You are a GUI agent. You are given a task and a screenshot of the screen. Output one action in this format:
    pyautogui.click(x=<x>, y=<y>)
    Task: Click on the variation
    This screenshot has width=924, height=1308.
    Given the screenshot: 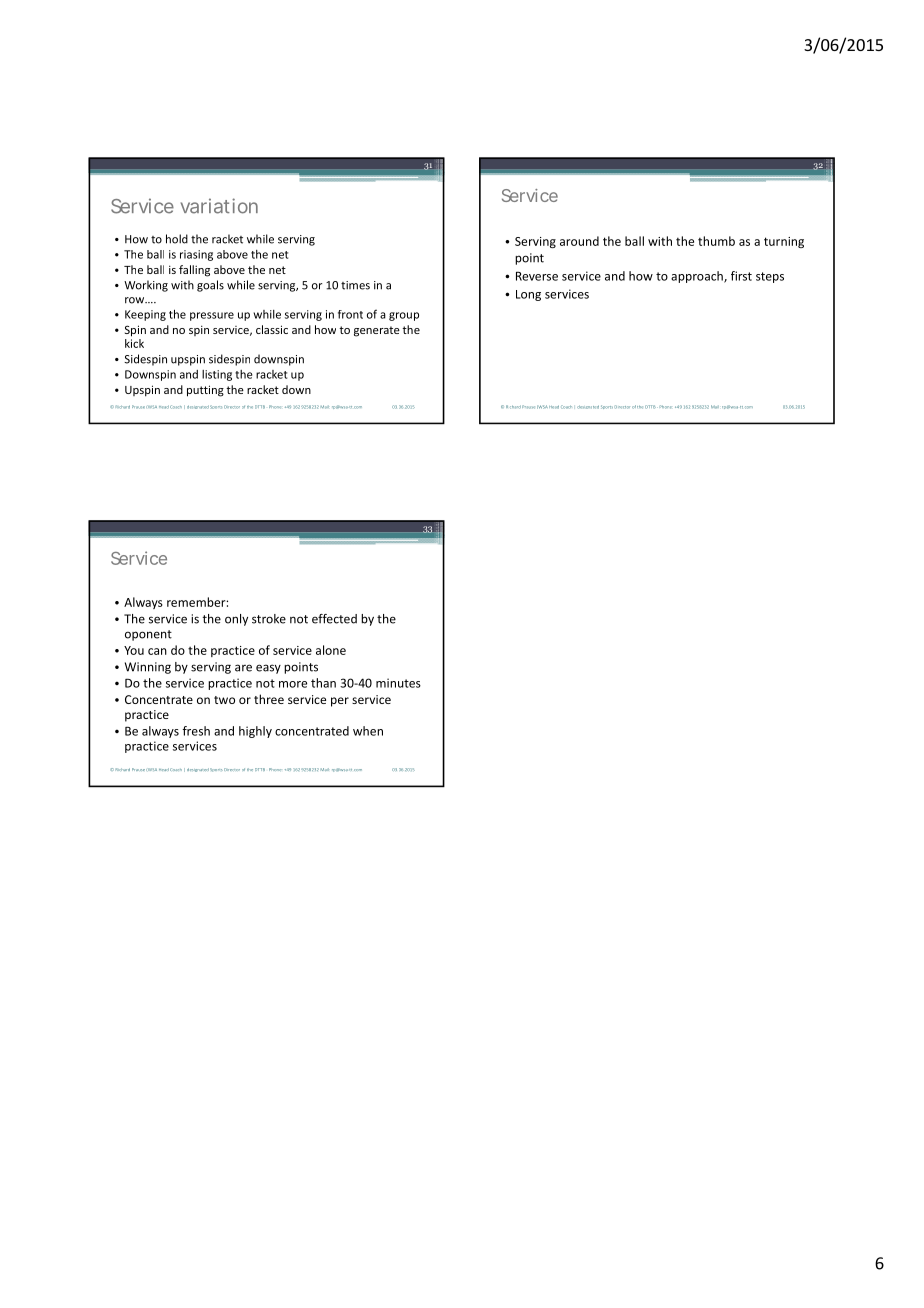 What is the action you would take?
    pyautogui.click(x=219, y=206)
